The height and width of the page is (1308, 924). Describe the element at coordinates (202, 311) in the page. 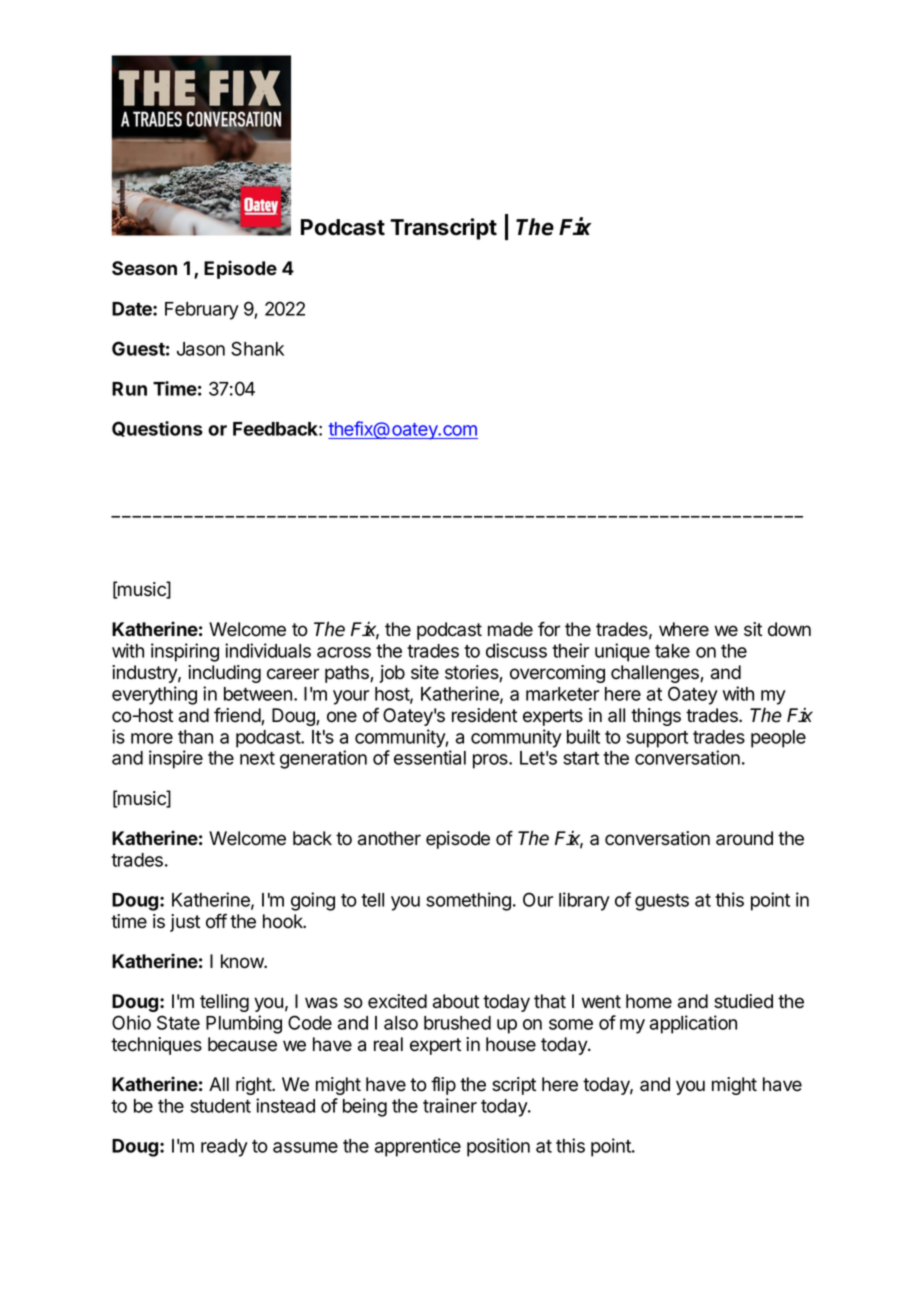

I see `February` at that location.
